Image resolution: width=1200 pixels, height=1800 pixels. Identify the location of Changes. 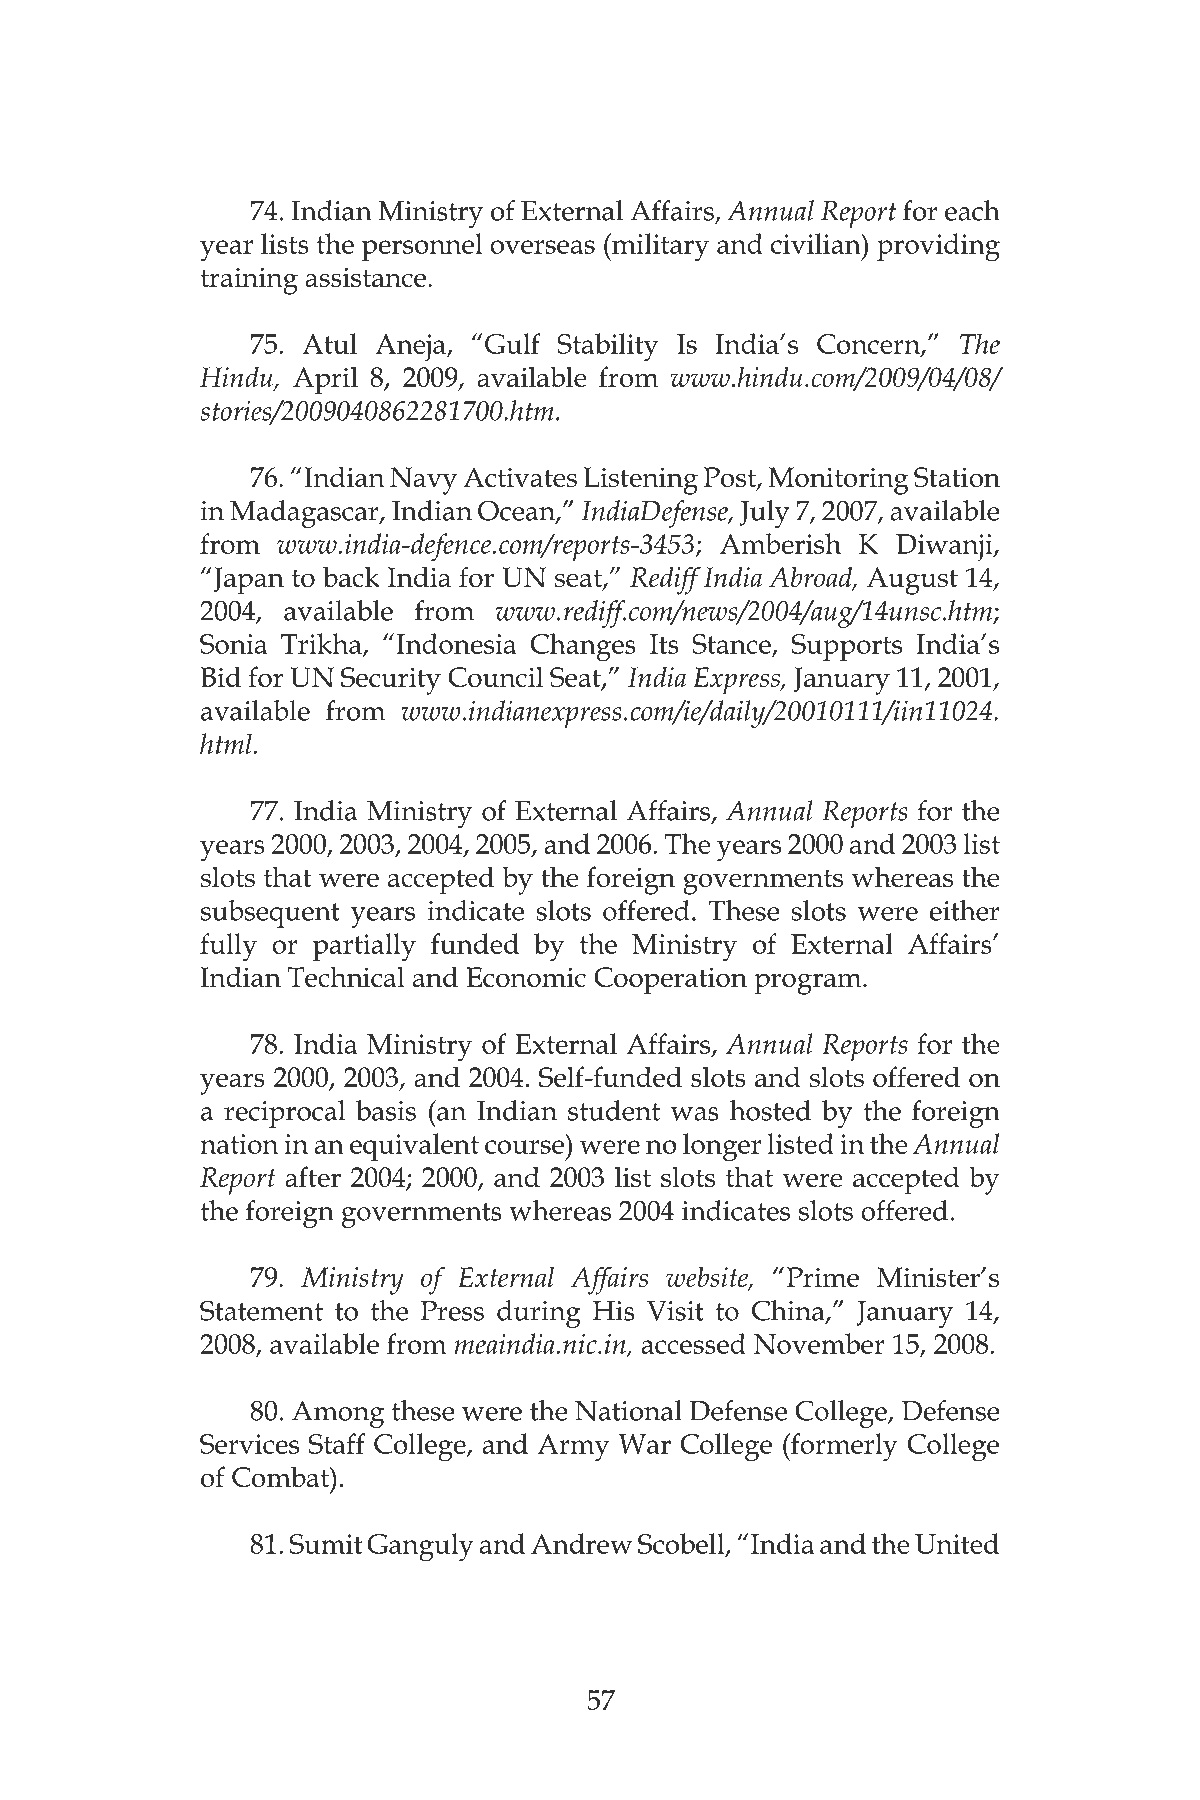
(583, 647).
